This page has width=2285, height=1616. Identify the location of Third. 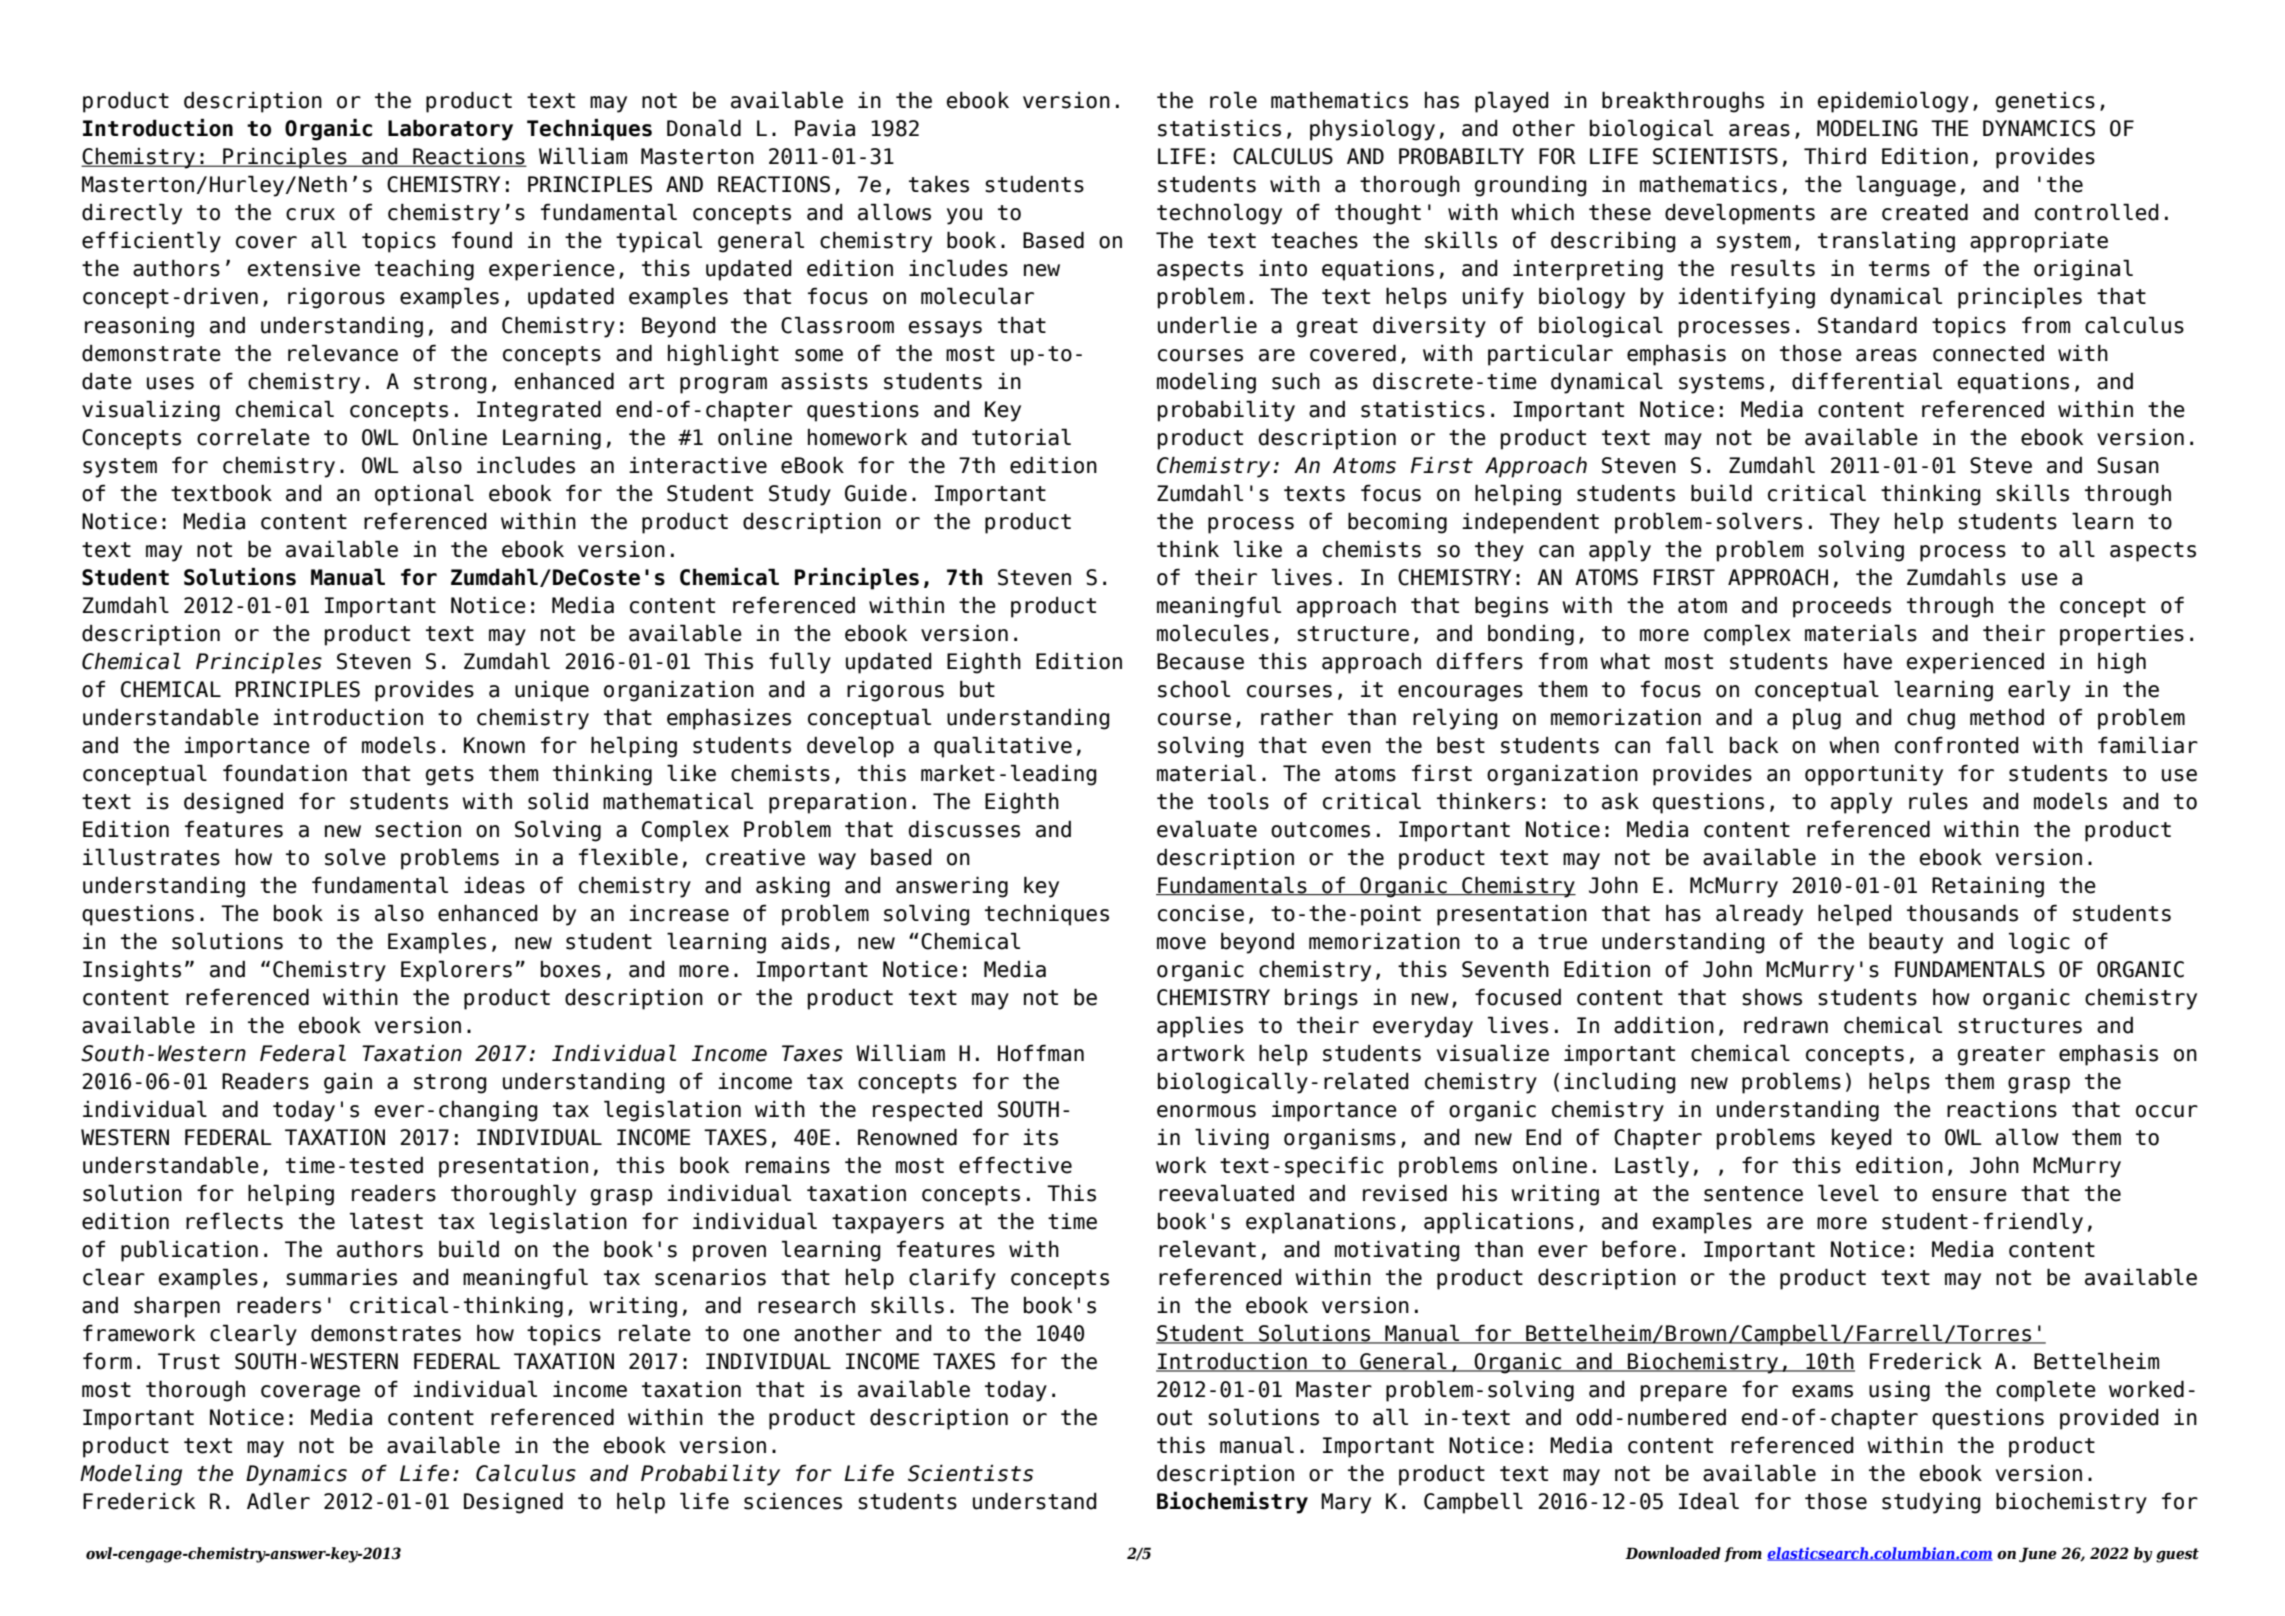
(1835, 156).
